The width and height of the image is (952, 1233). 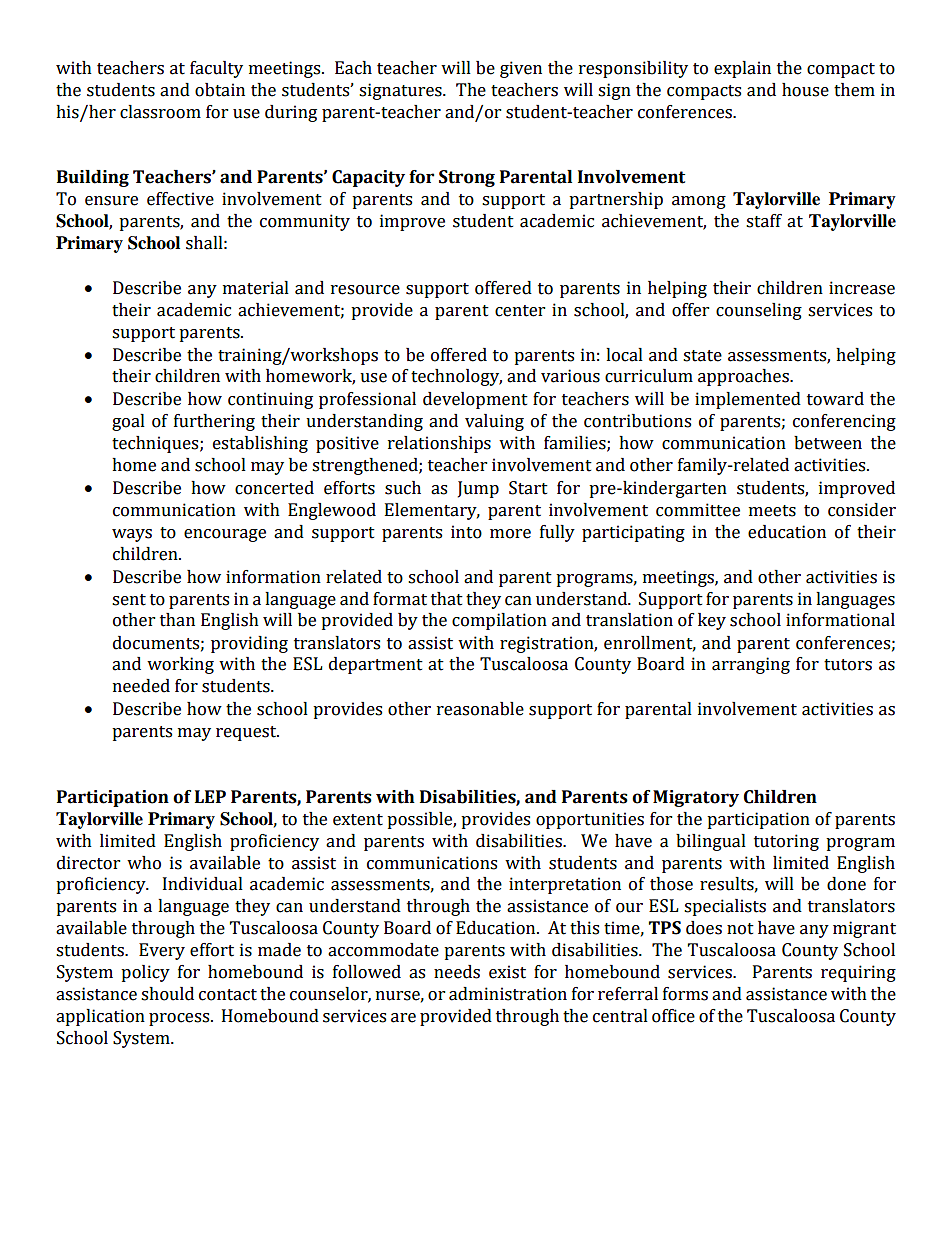 I want to click on forms, so click(x=685, y=994).
